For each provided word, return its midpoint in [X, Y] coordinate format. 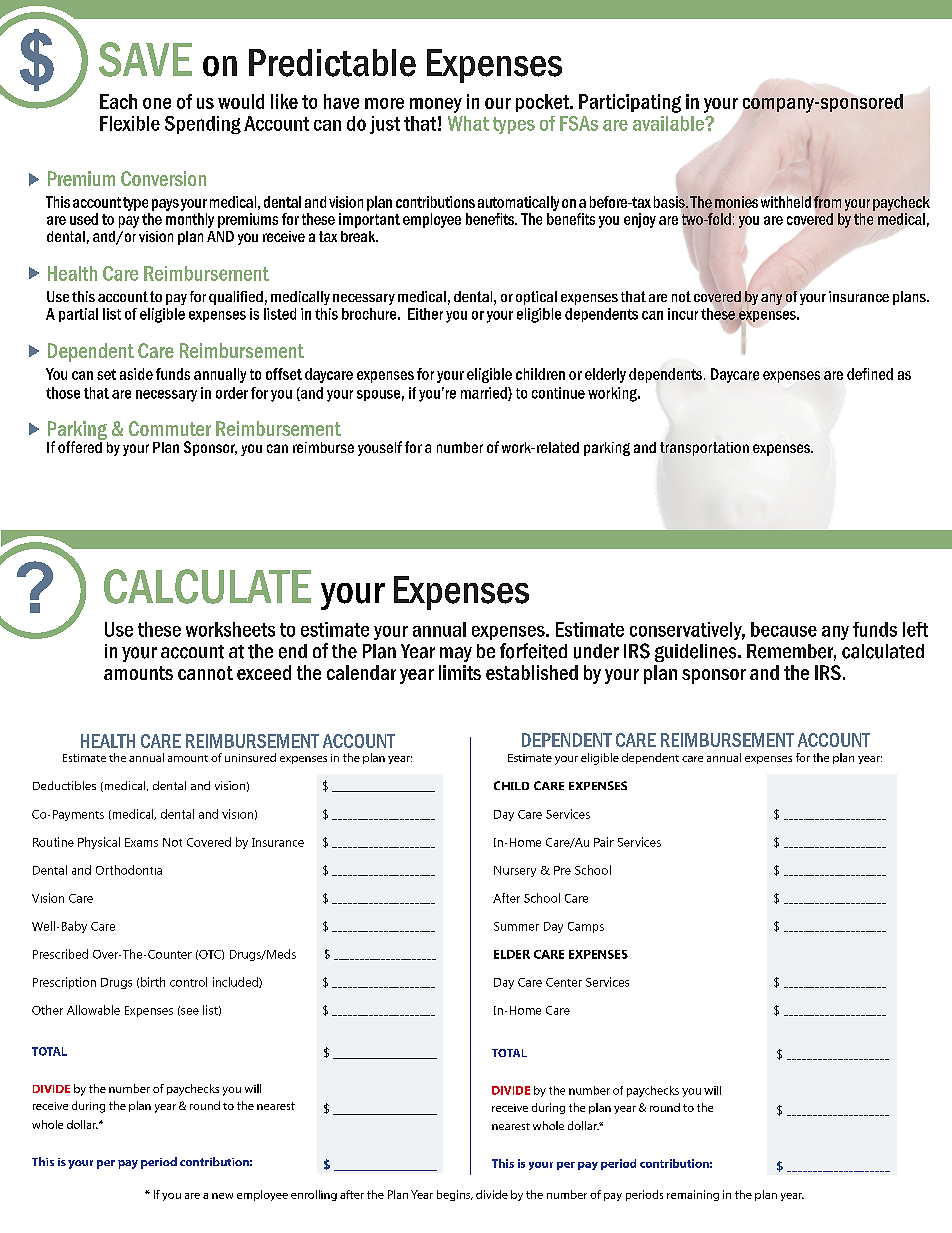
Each [118, 101]
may [456, 654]
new [222, 1196]
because [784, 629]
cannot [205, 673]
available [669, 123]
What [468, 123]
